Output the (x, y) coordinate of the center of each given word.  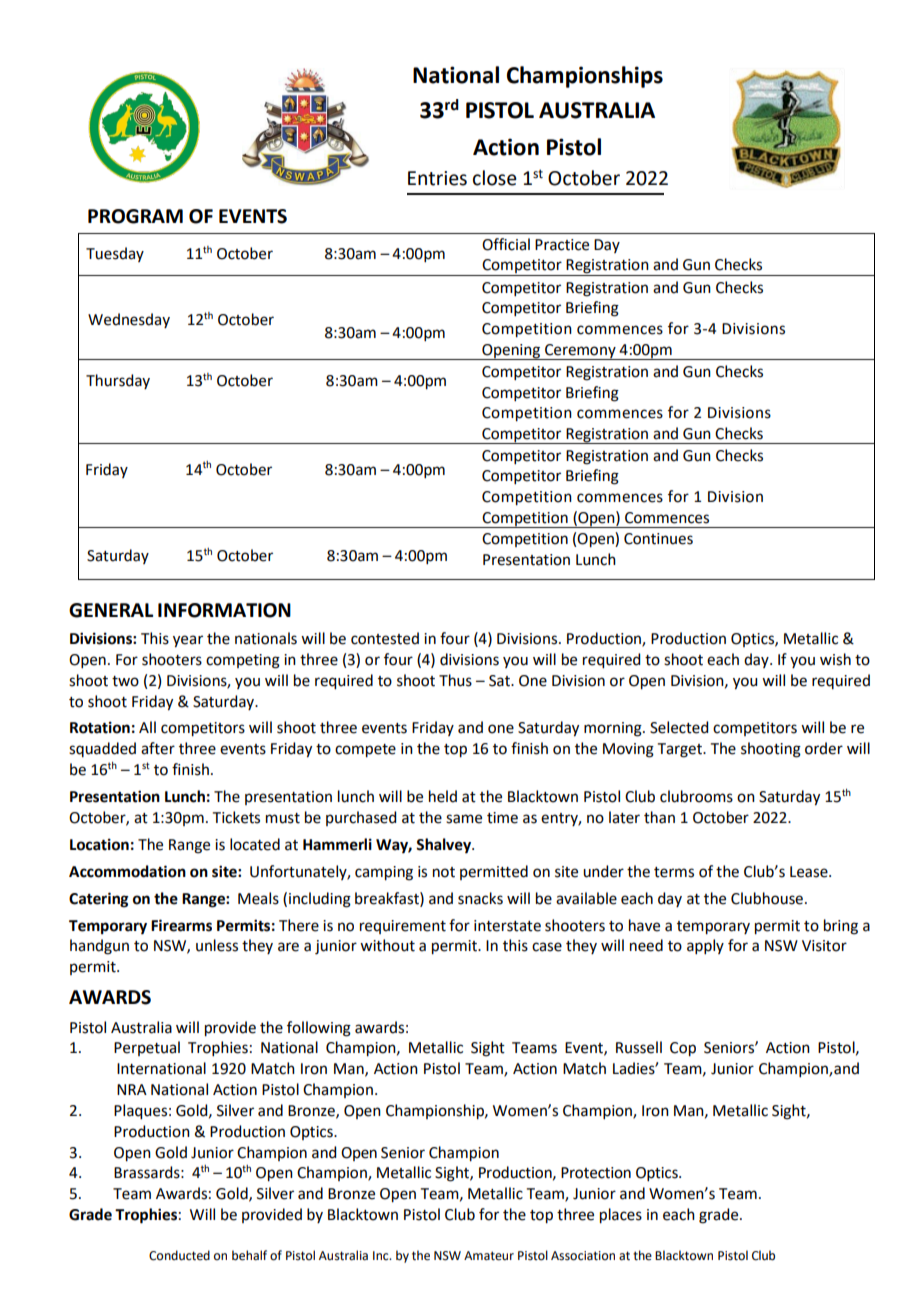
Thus (455, 680)
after (158, 748)
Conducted (179, 1255)
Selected (679, 727)
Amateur (489, 1256)
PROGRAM (135, 216)
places (621, 1216)
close (495, 178)
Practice (562, 245)
